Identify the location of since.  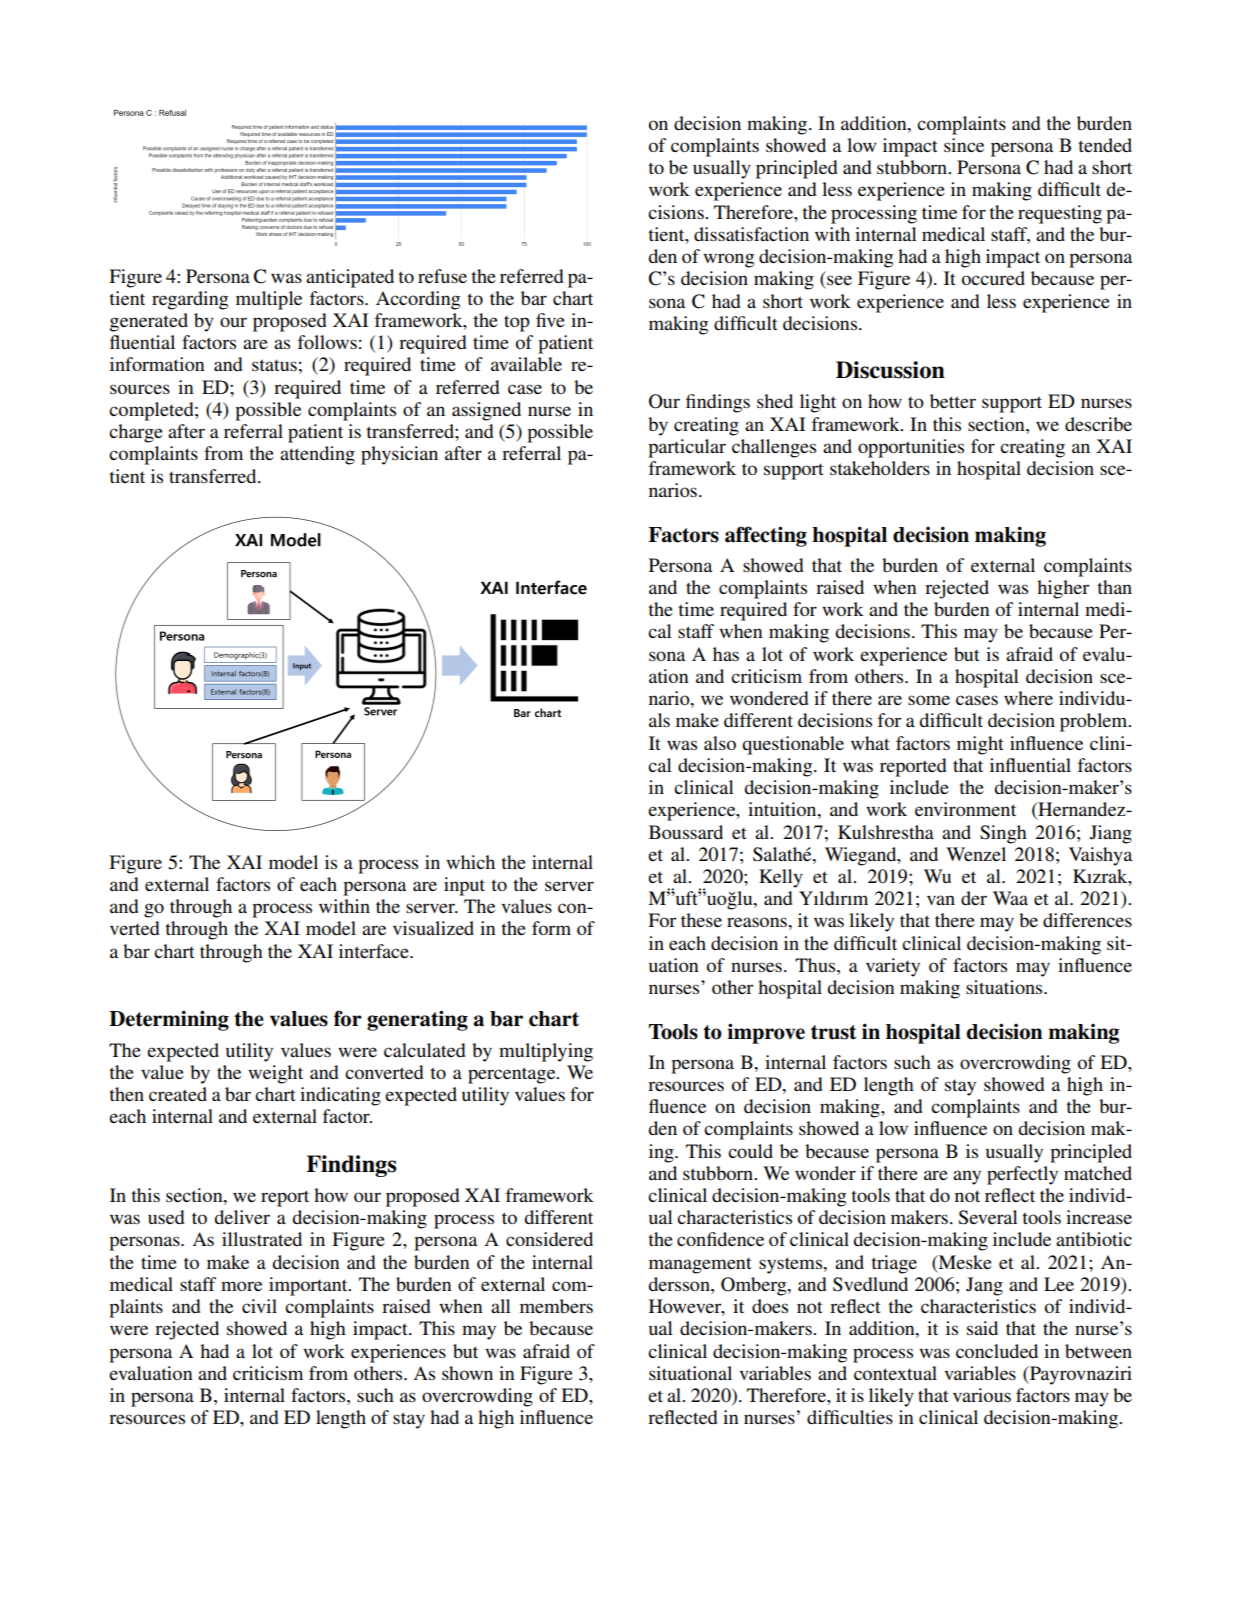
(964, 145).
